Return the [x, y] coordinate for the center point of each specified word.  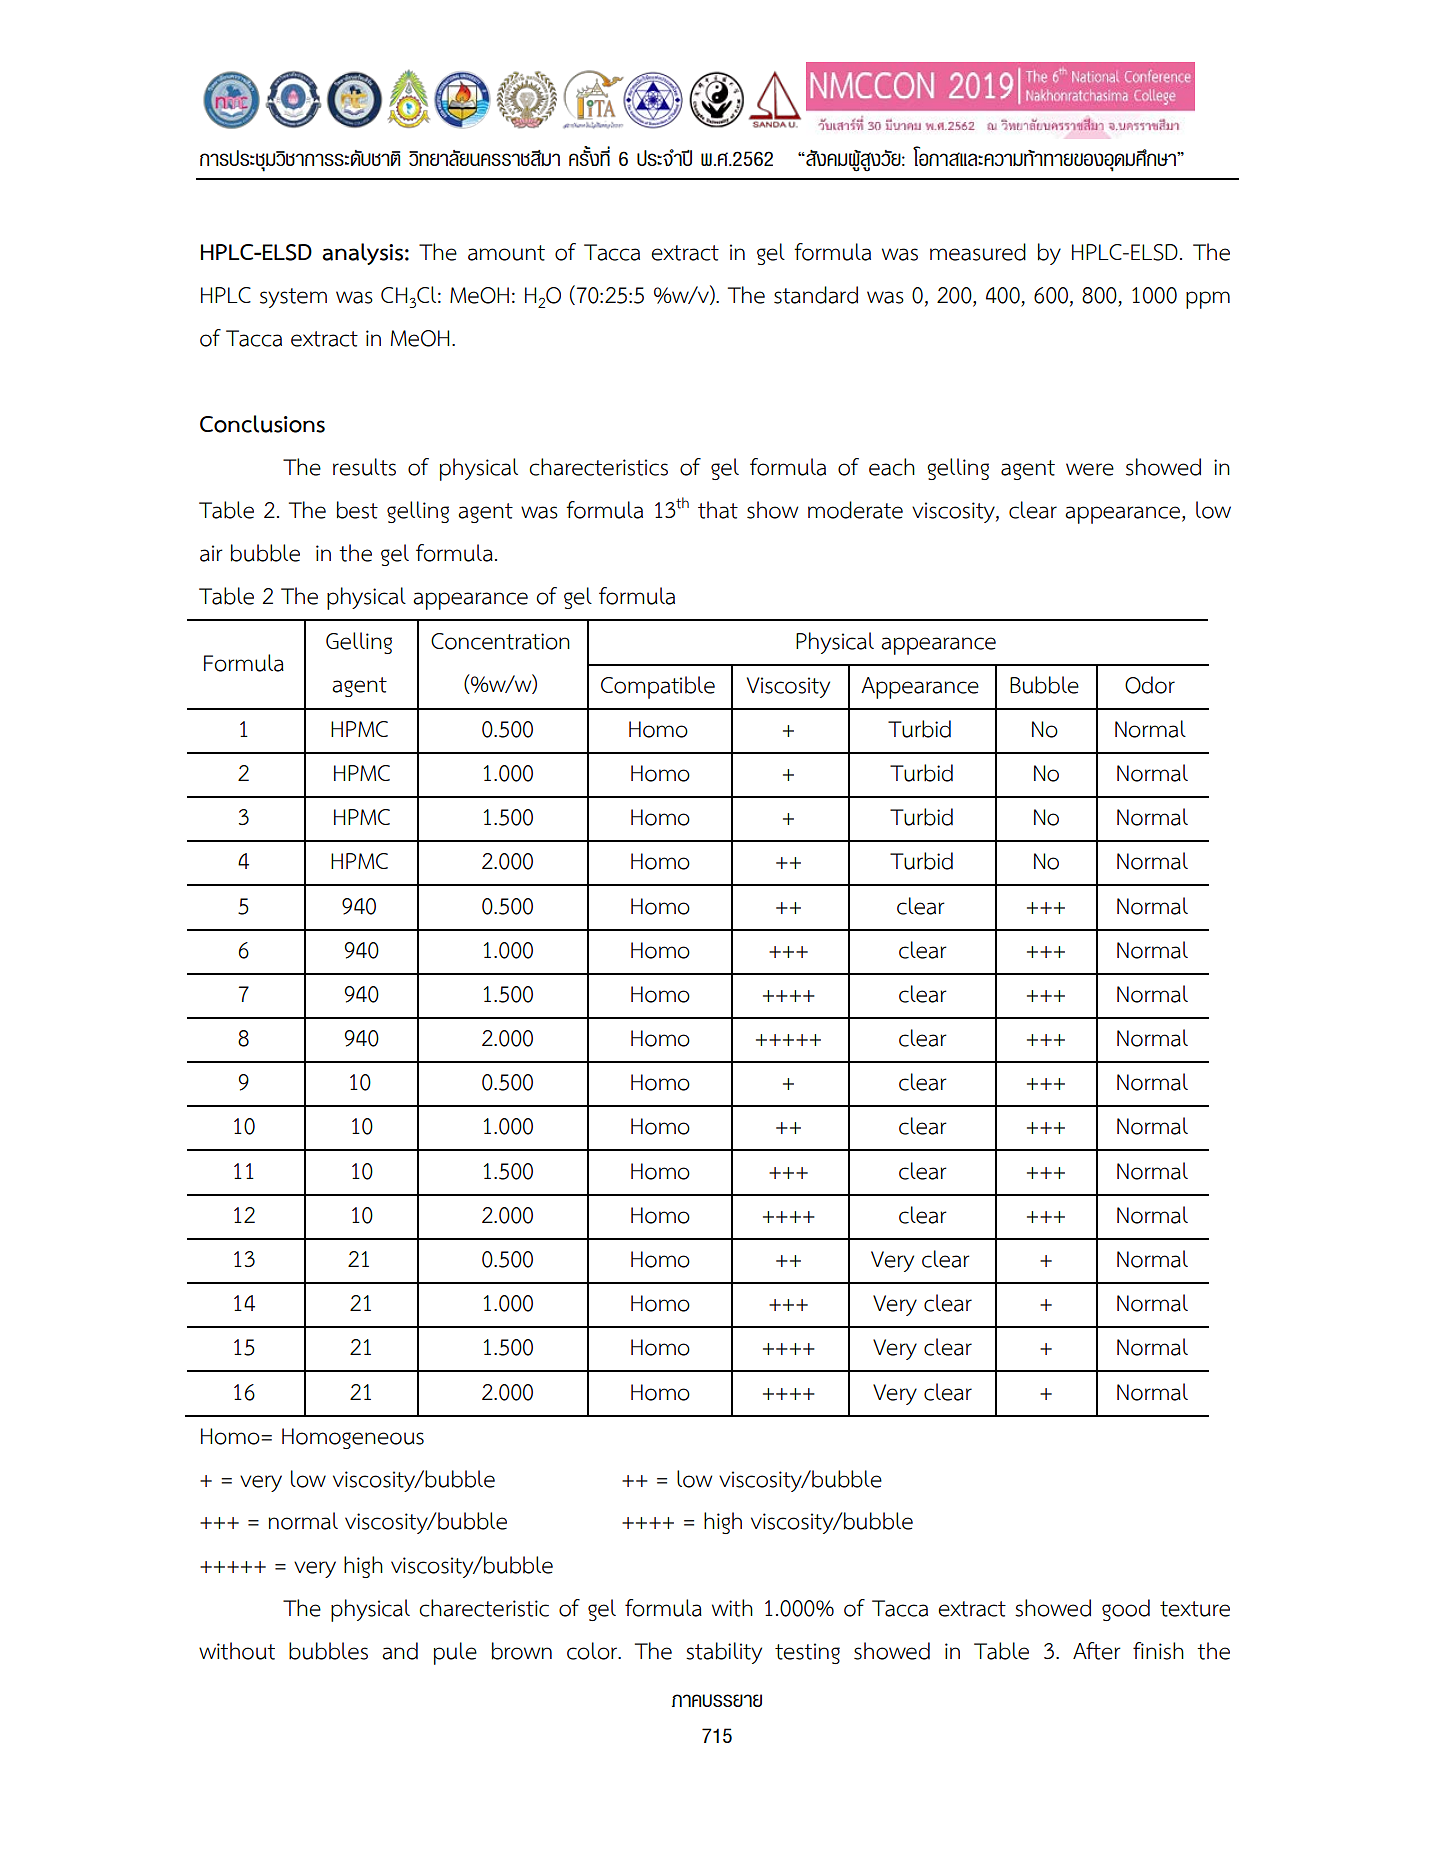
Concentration [500, 641]
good [1126, 1610]
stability [724, 1653]
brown [522, 1651]
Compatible [658, 687]
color [593, 1651]
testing [807, 1653]
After [1097, 1651]
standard [816, 295]
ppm [1208, 300]
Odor [1150, 685]
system [293, 298]
